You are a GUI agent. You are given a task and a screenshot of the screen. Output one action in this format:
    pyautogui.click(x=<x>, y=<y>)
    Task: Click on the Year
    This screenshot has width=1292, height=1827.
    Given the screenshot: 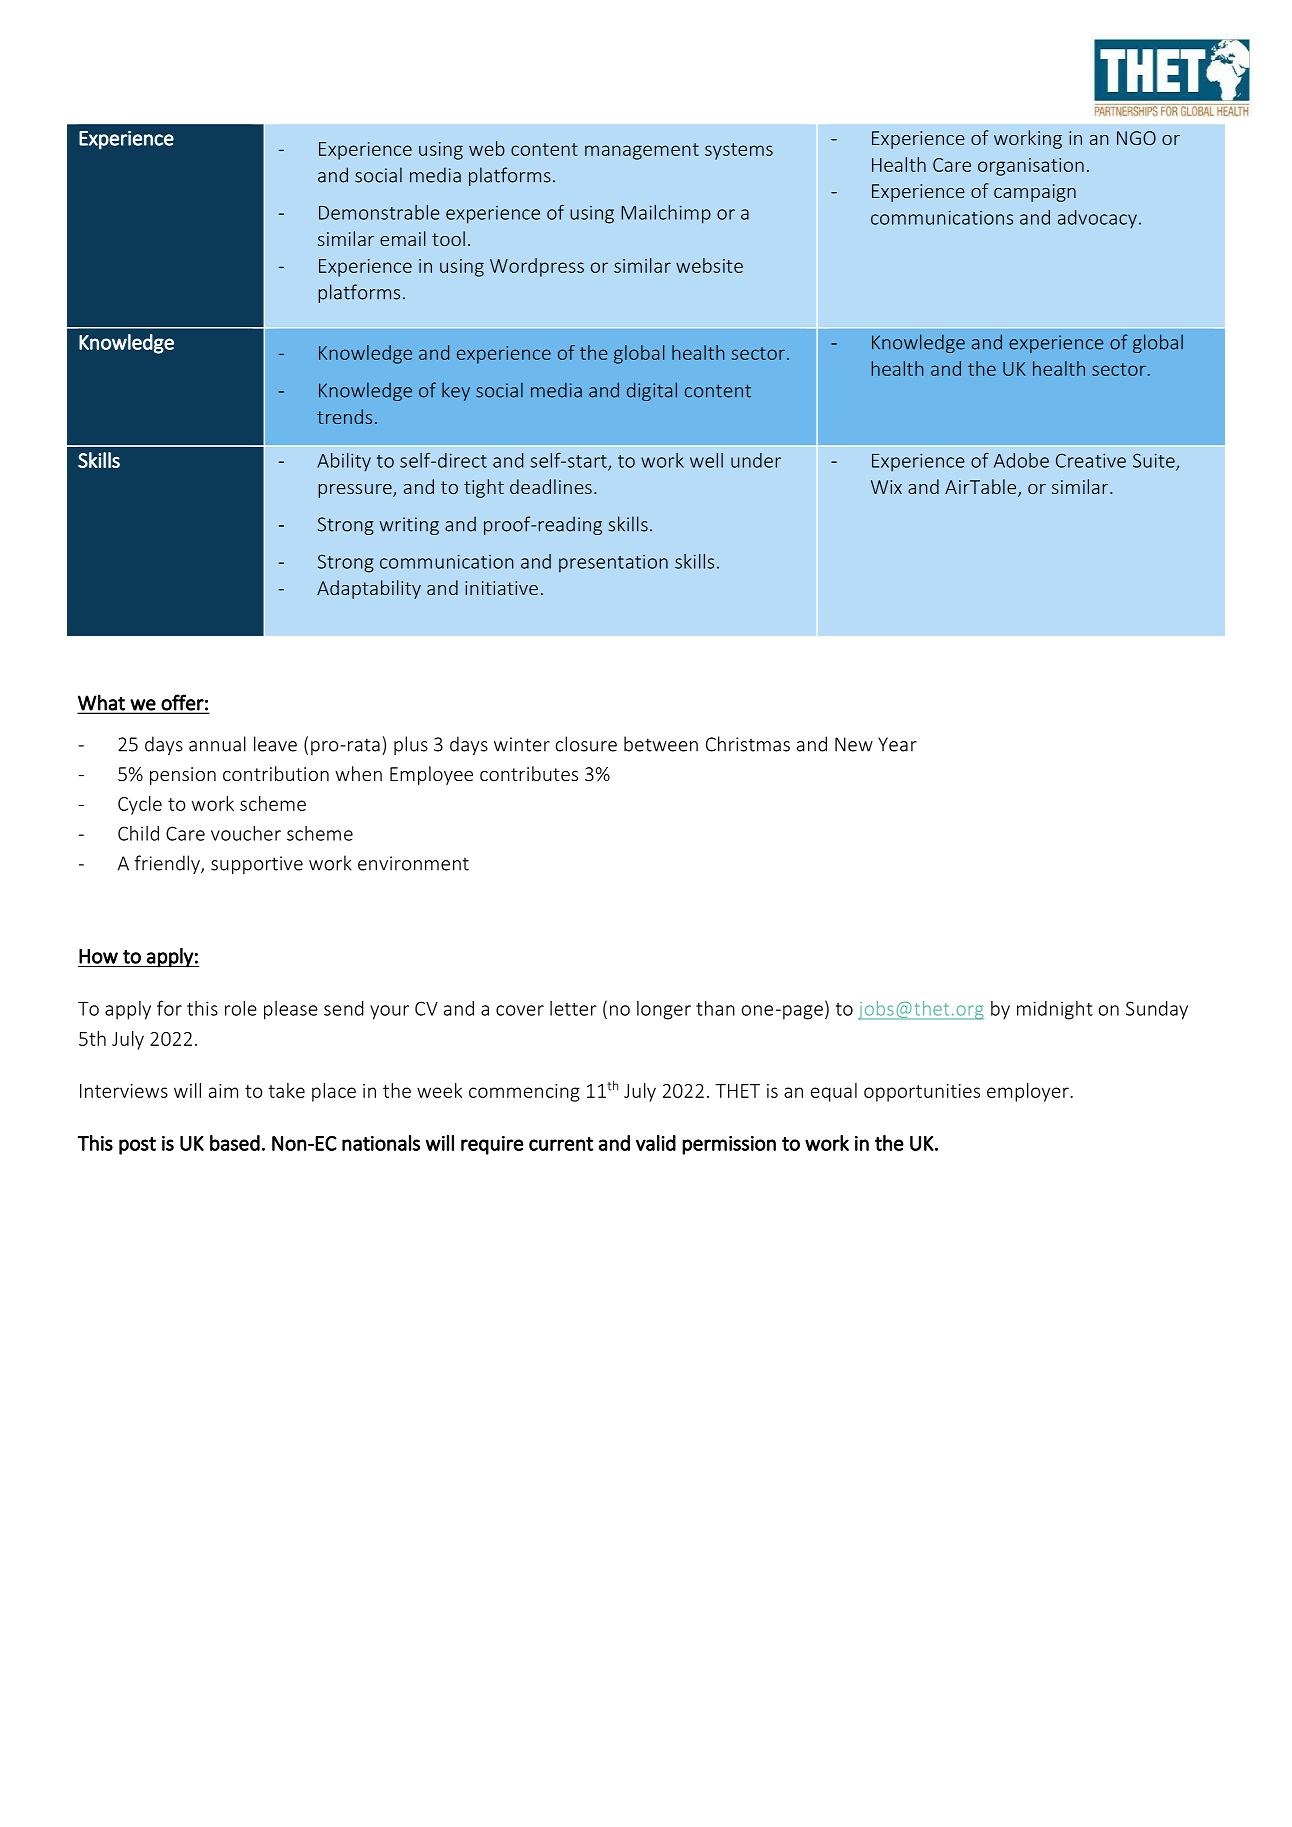 What is the action you would take?
    pyautogui.click(x=897, y=744)
